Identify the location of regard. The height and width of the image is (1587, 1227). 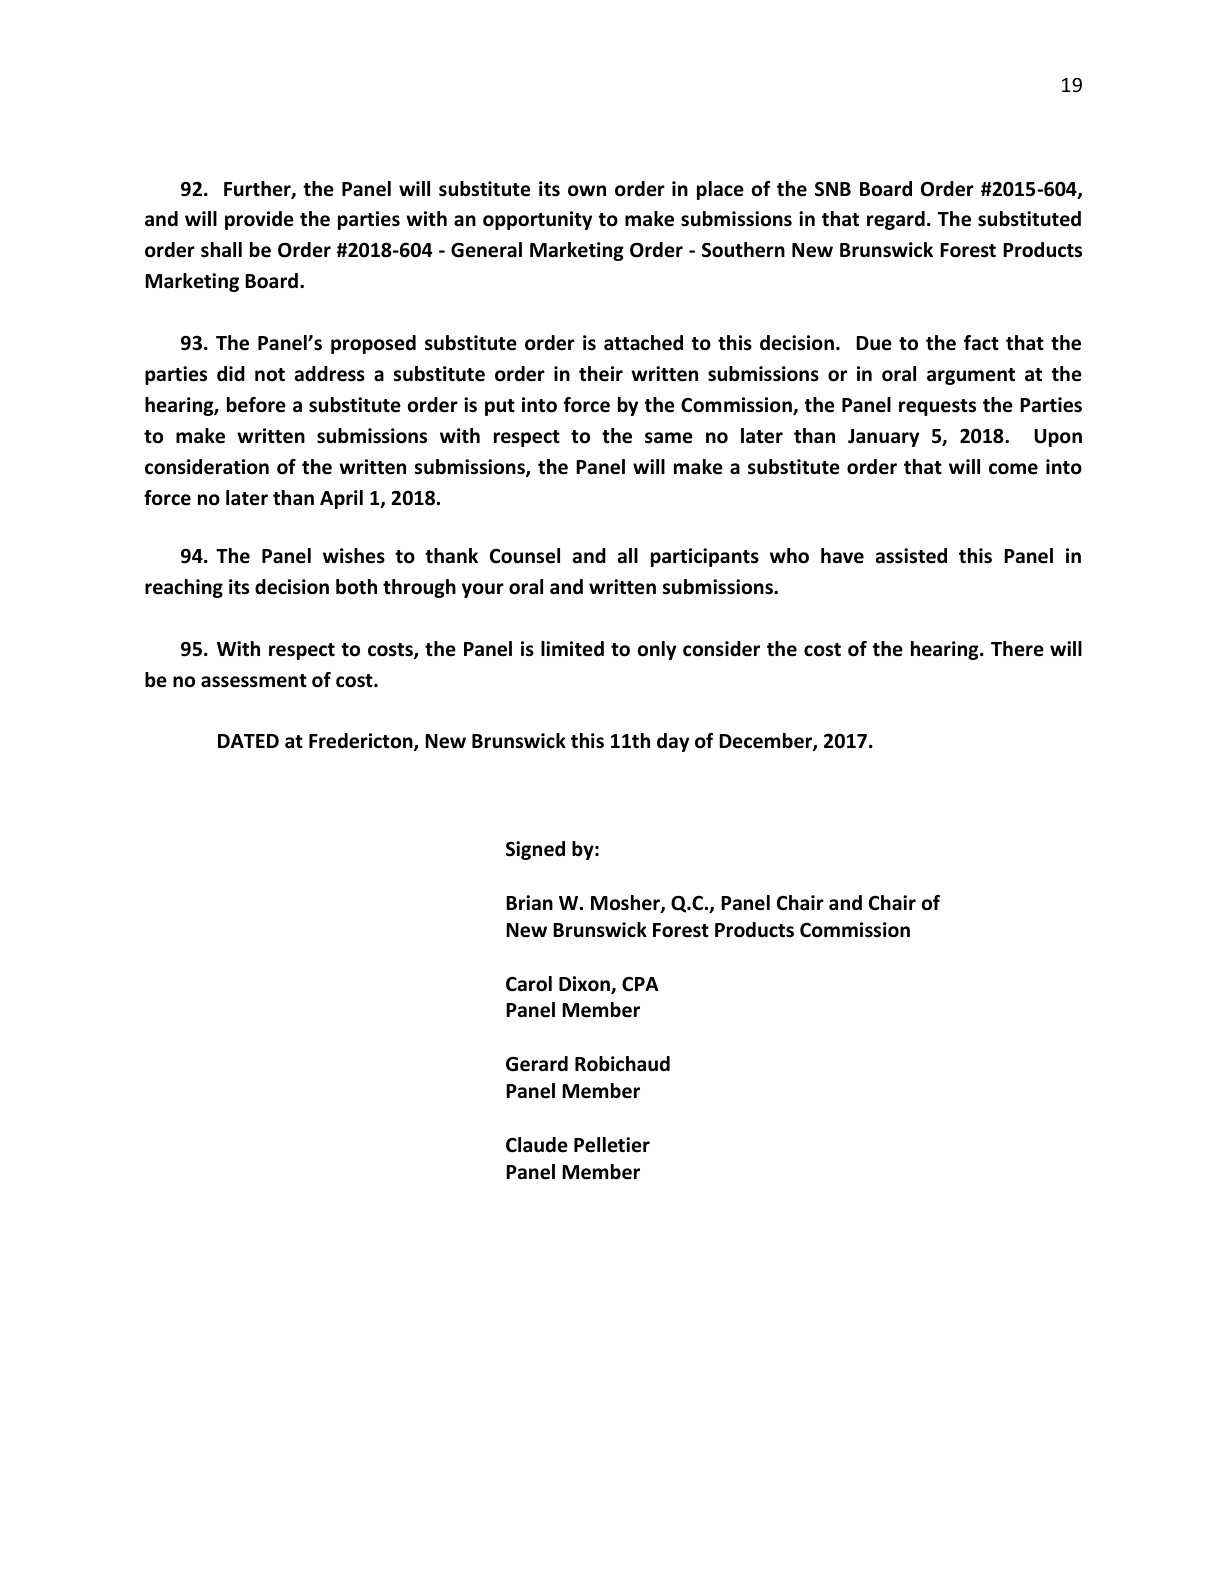
(896, 220).
